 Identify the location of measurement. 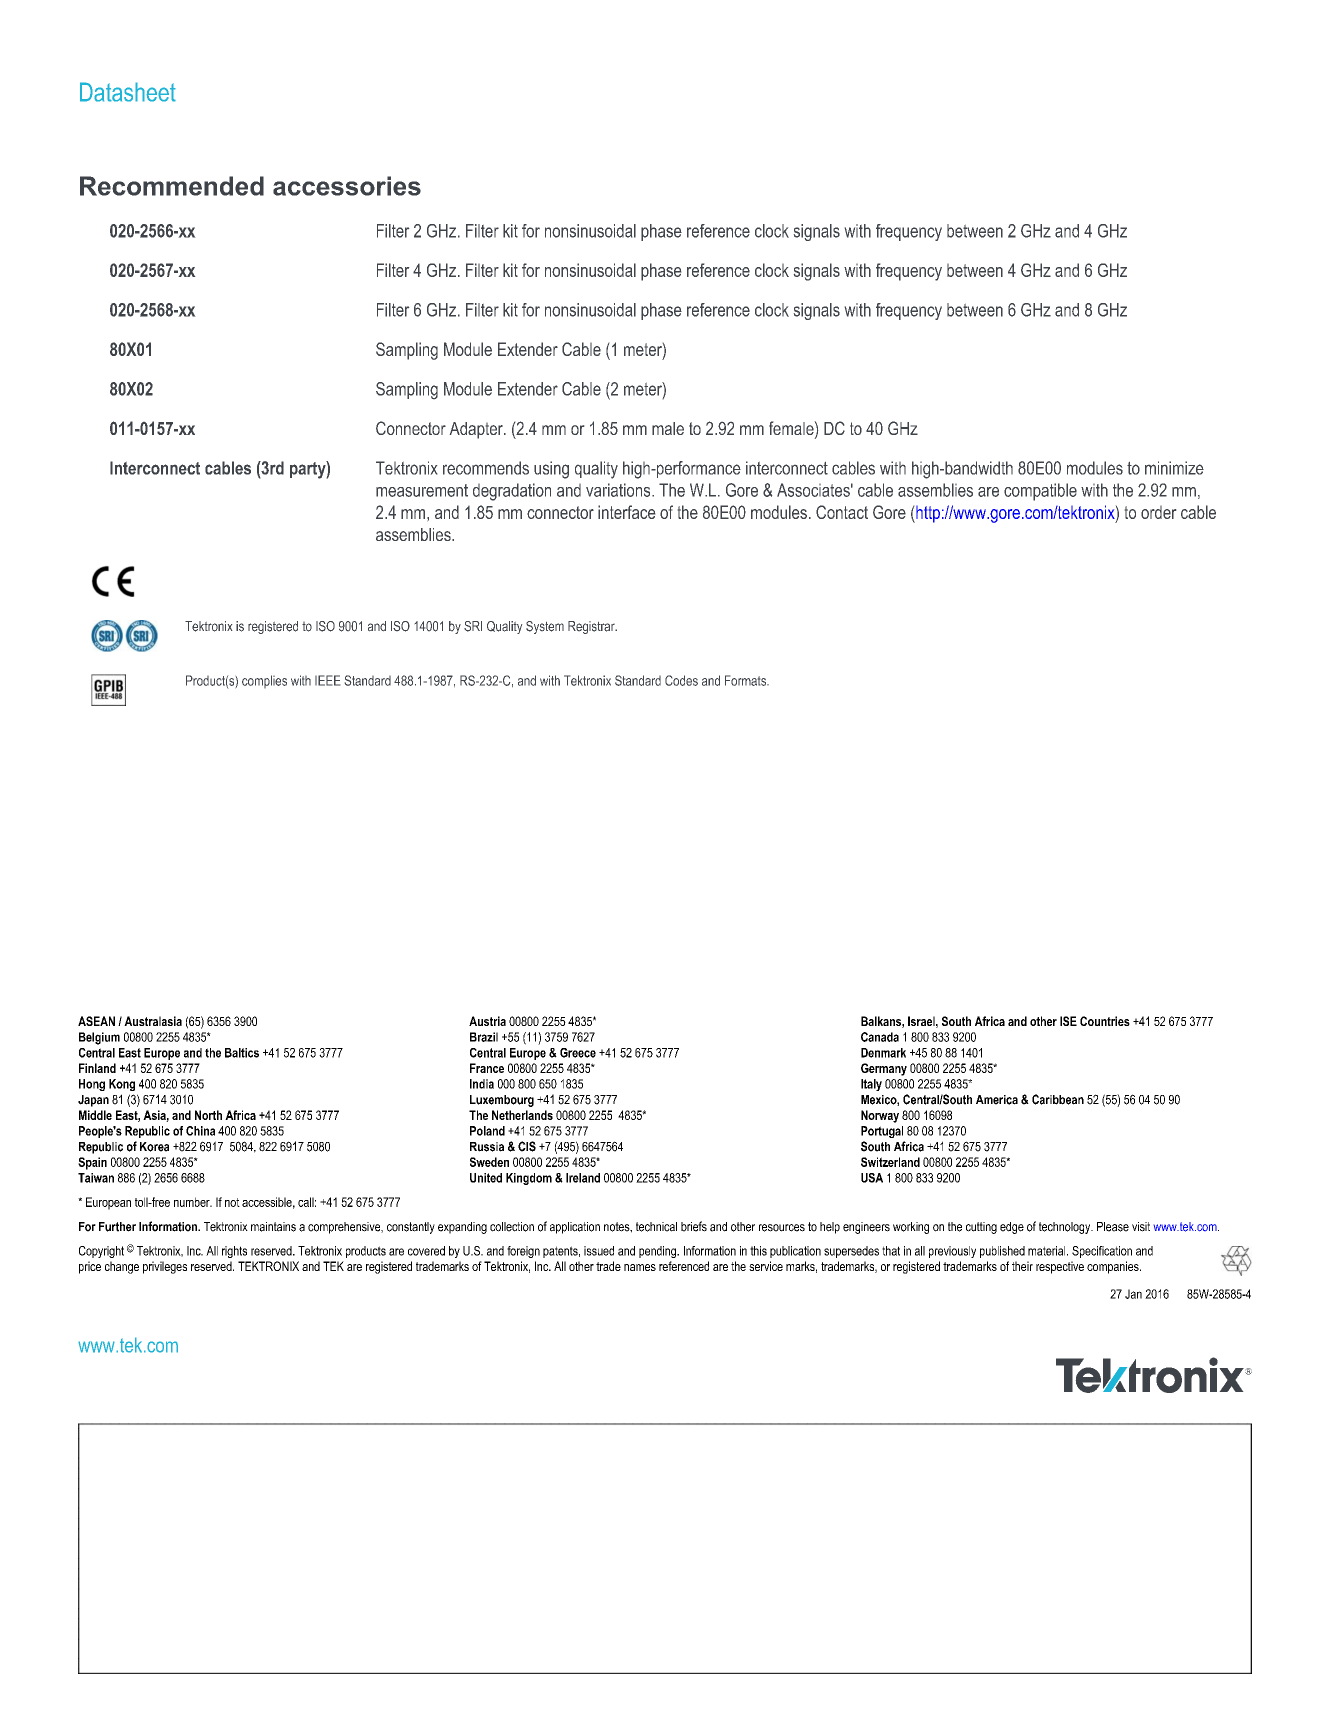
(422, 490).
